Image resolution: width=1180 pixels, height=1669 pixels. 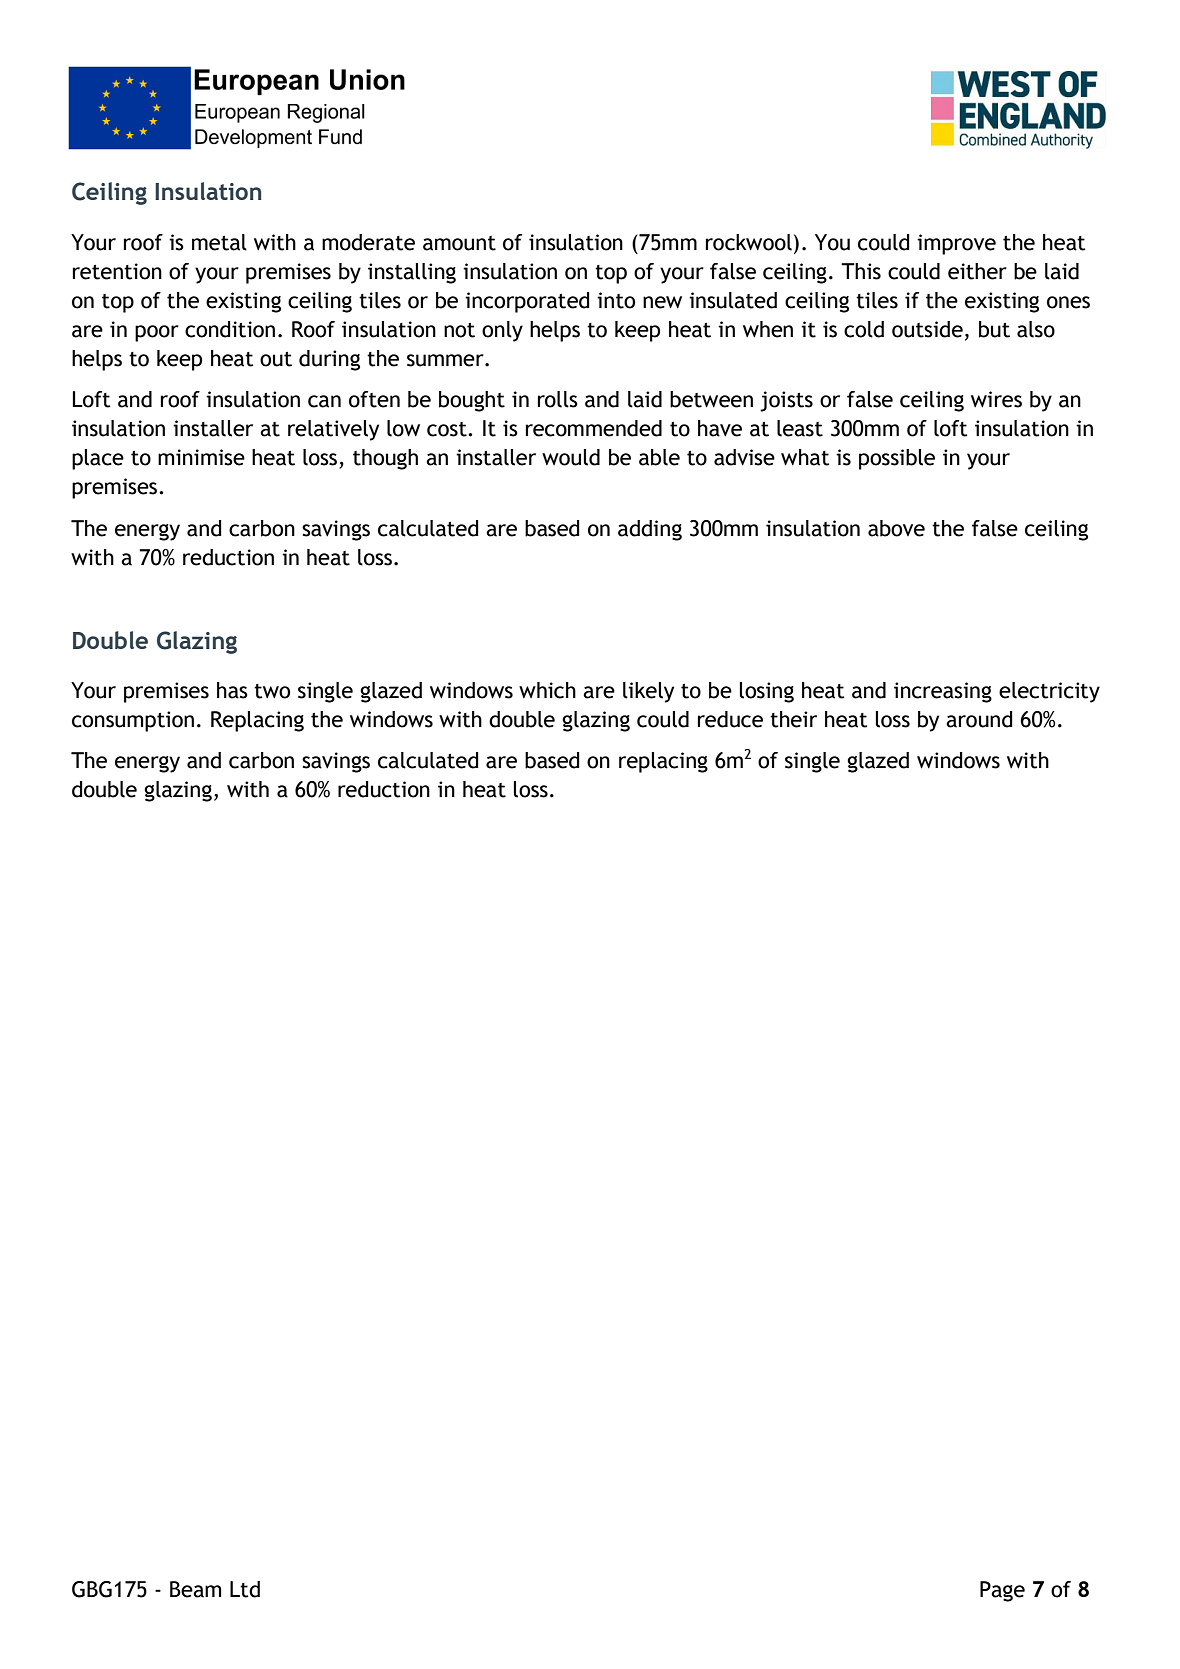 What do you see at coordinates (232, 690) in the document?
I see `has` at bounding box center [232, 690].
